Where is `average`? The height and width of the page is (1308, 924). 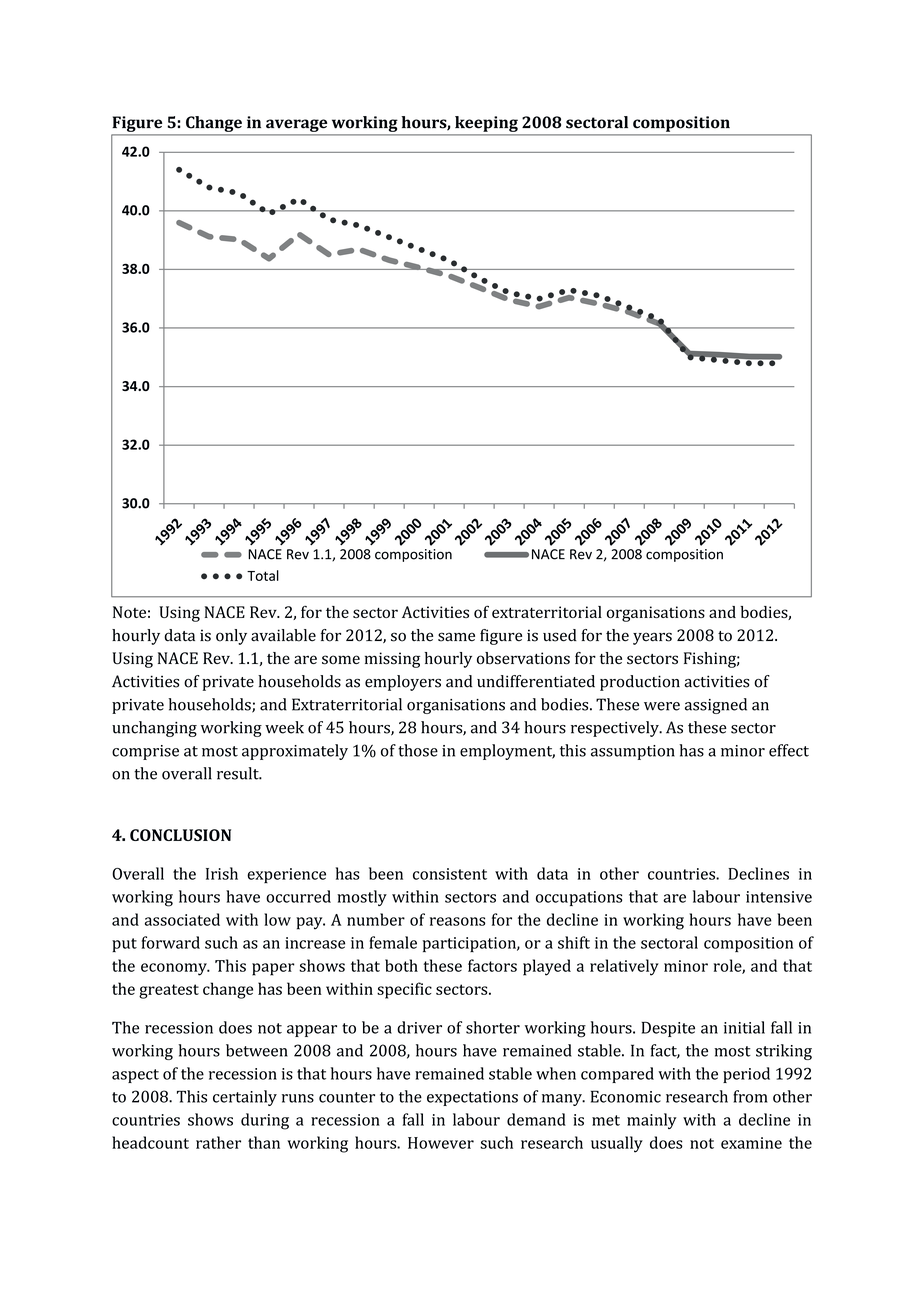 average is located at coordinates (296, 125).
